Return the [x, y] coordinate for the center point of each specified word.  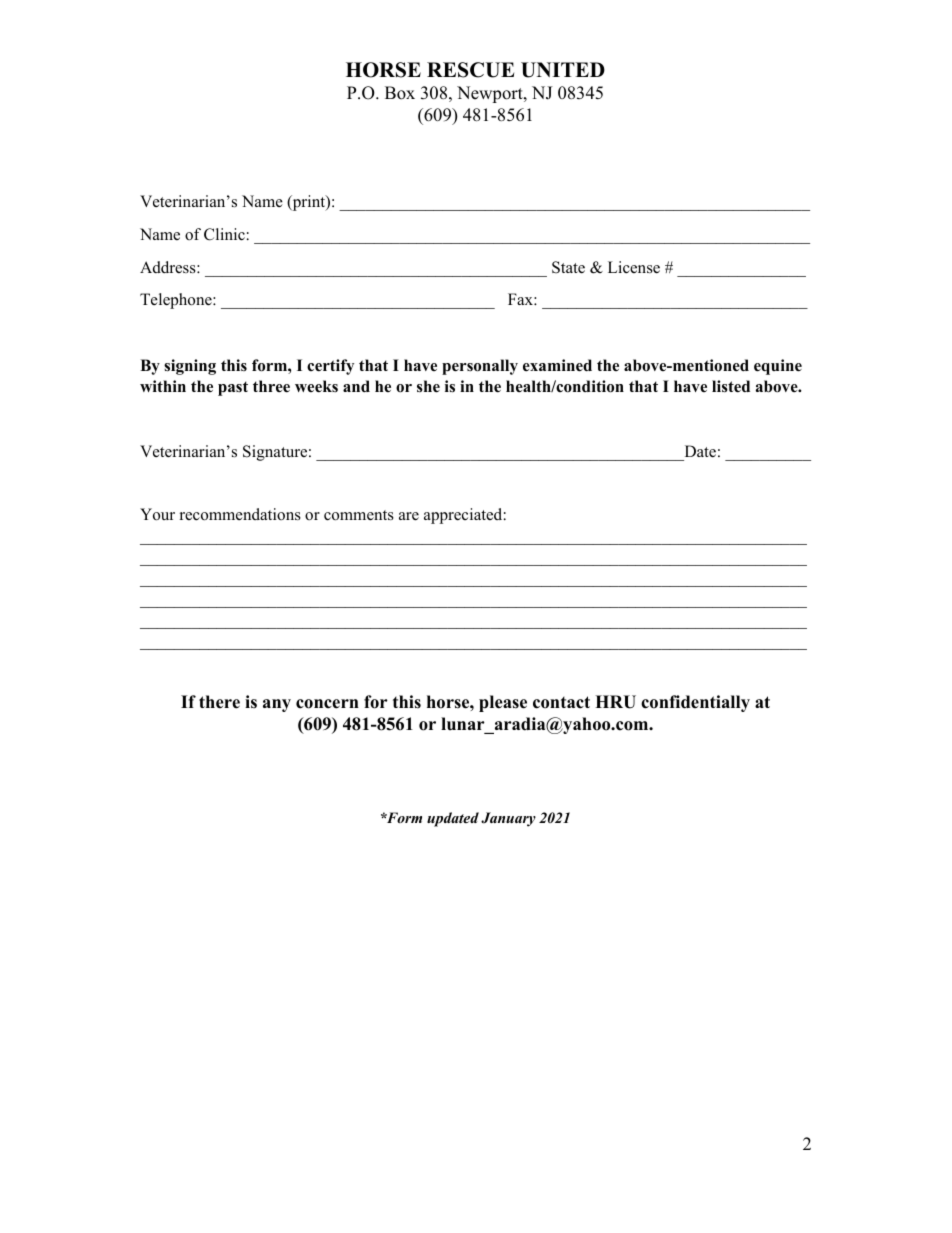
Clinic [224, 234]
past [233, 388]
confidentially [695, 703]
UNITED [563, 70]
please [503, 703]
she [428, 386]
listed [731, 386]
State [568, 267]
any [277, 705]
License [634, 267]
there [219, 702]
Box [400, 93]
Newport [491, 94]
